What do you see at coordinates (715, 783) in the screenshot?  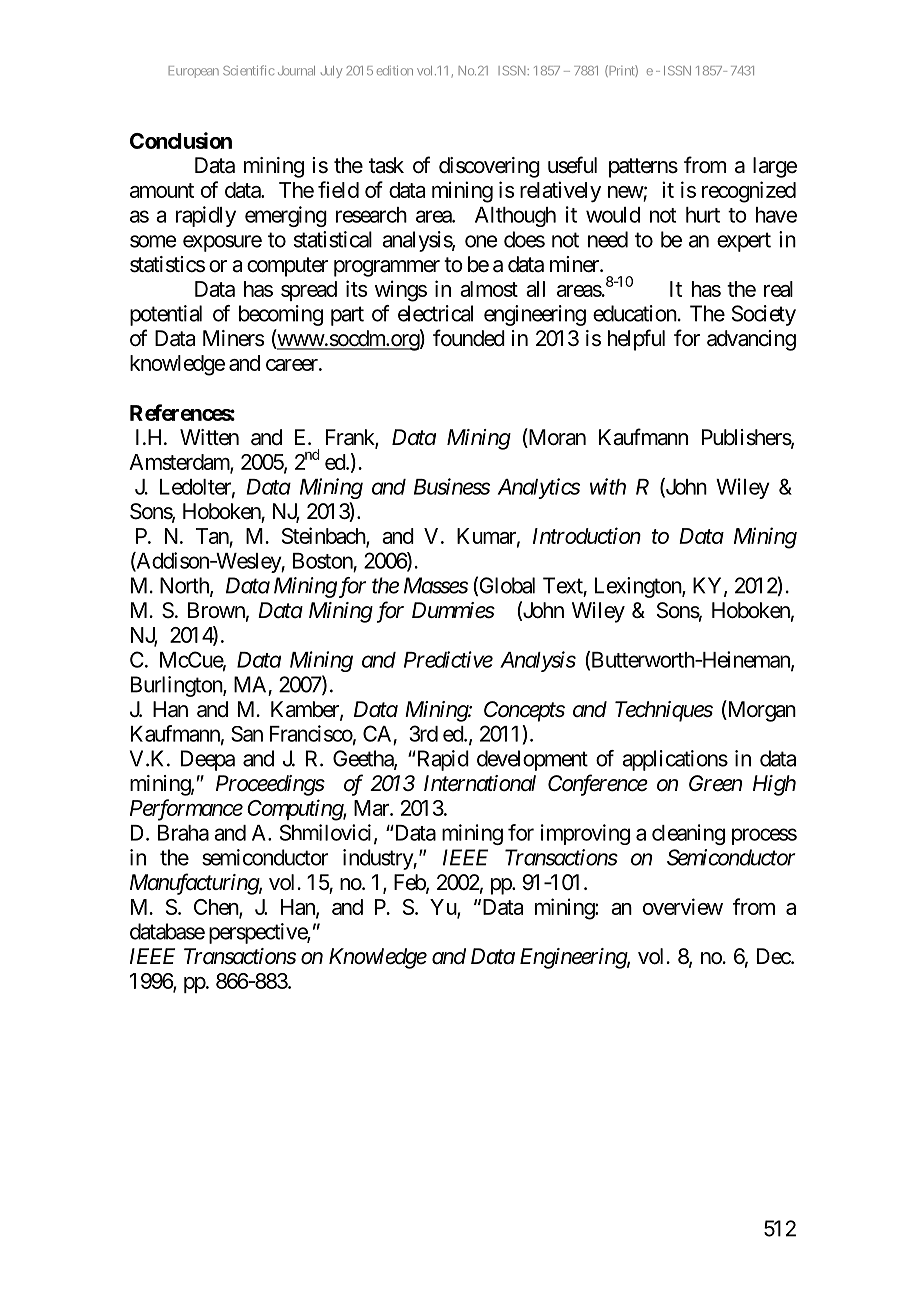 I see `Green` at bounding box center [715, 783].
